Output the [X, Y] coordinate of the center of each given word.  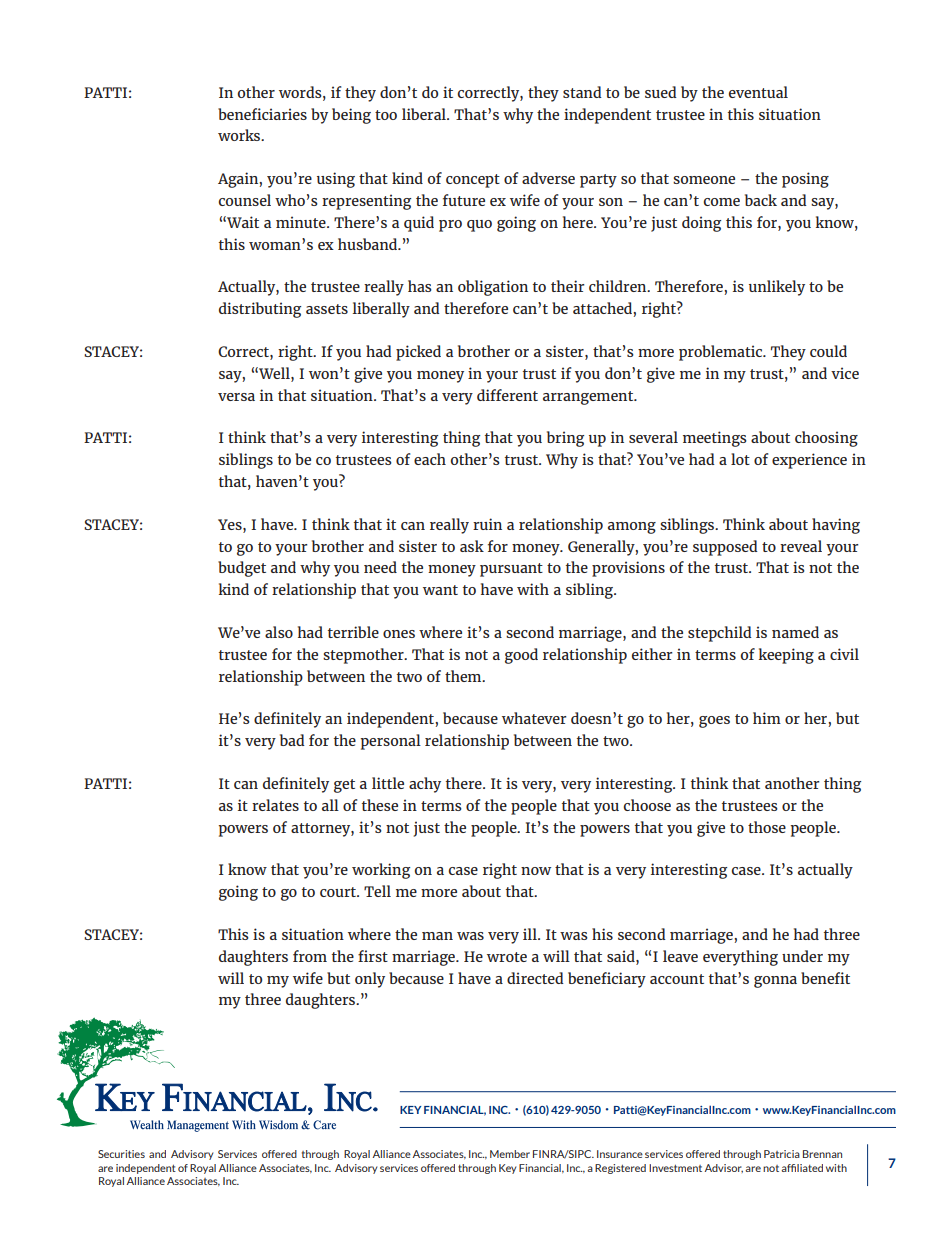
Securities [121, 1154]
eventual [758, 92]
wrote [507, 957]
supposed [725, 548]
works [240, 135]
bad [292, 740]
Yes [231, 524]
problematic [722, 353]
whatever [534, 718]
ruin [487, 524]
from [310, 956]
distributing [260, 310]
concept [473, 181]
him [767, 718]
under [802, 956]
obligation [493, 288]
